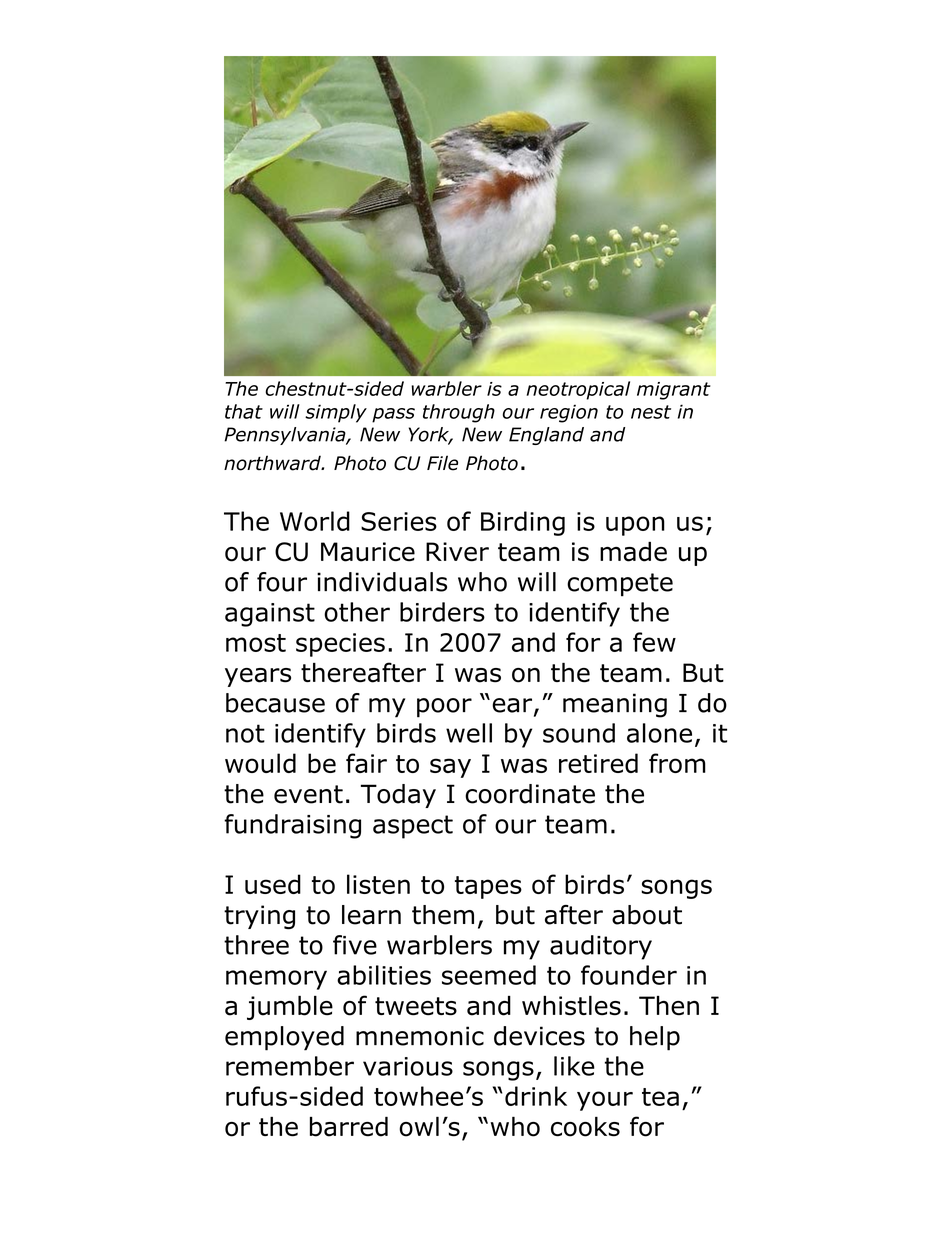  What do you see at coordinates (290, 1066) in the screenshot?
I see `remember` at bounding box center [290, 1066].
